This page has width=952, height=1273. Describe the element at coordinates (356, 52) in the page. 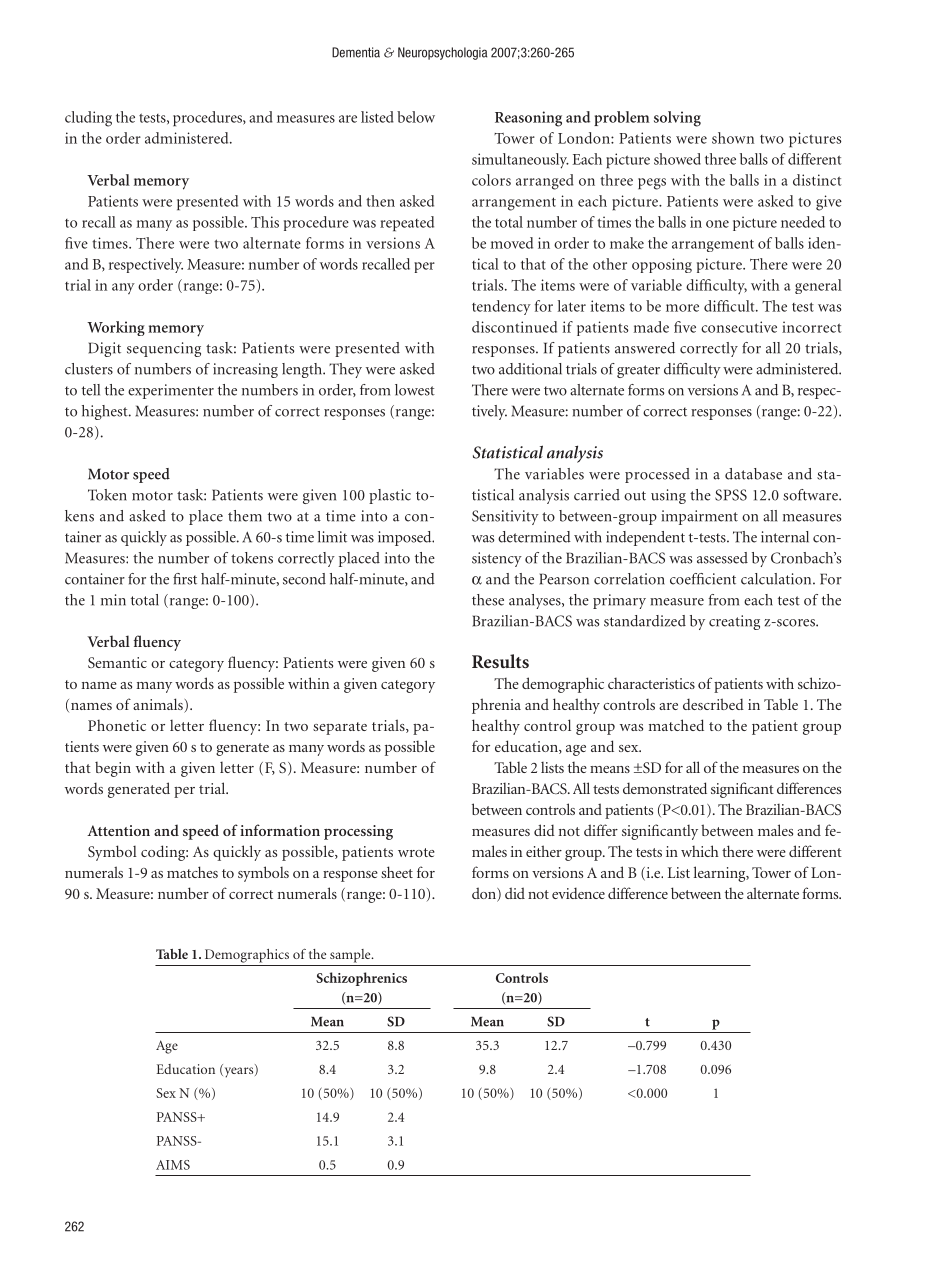

I see `Dementia` at that location.
